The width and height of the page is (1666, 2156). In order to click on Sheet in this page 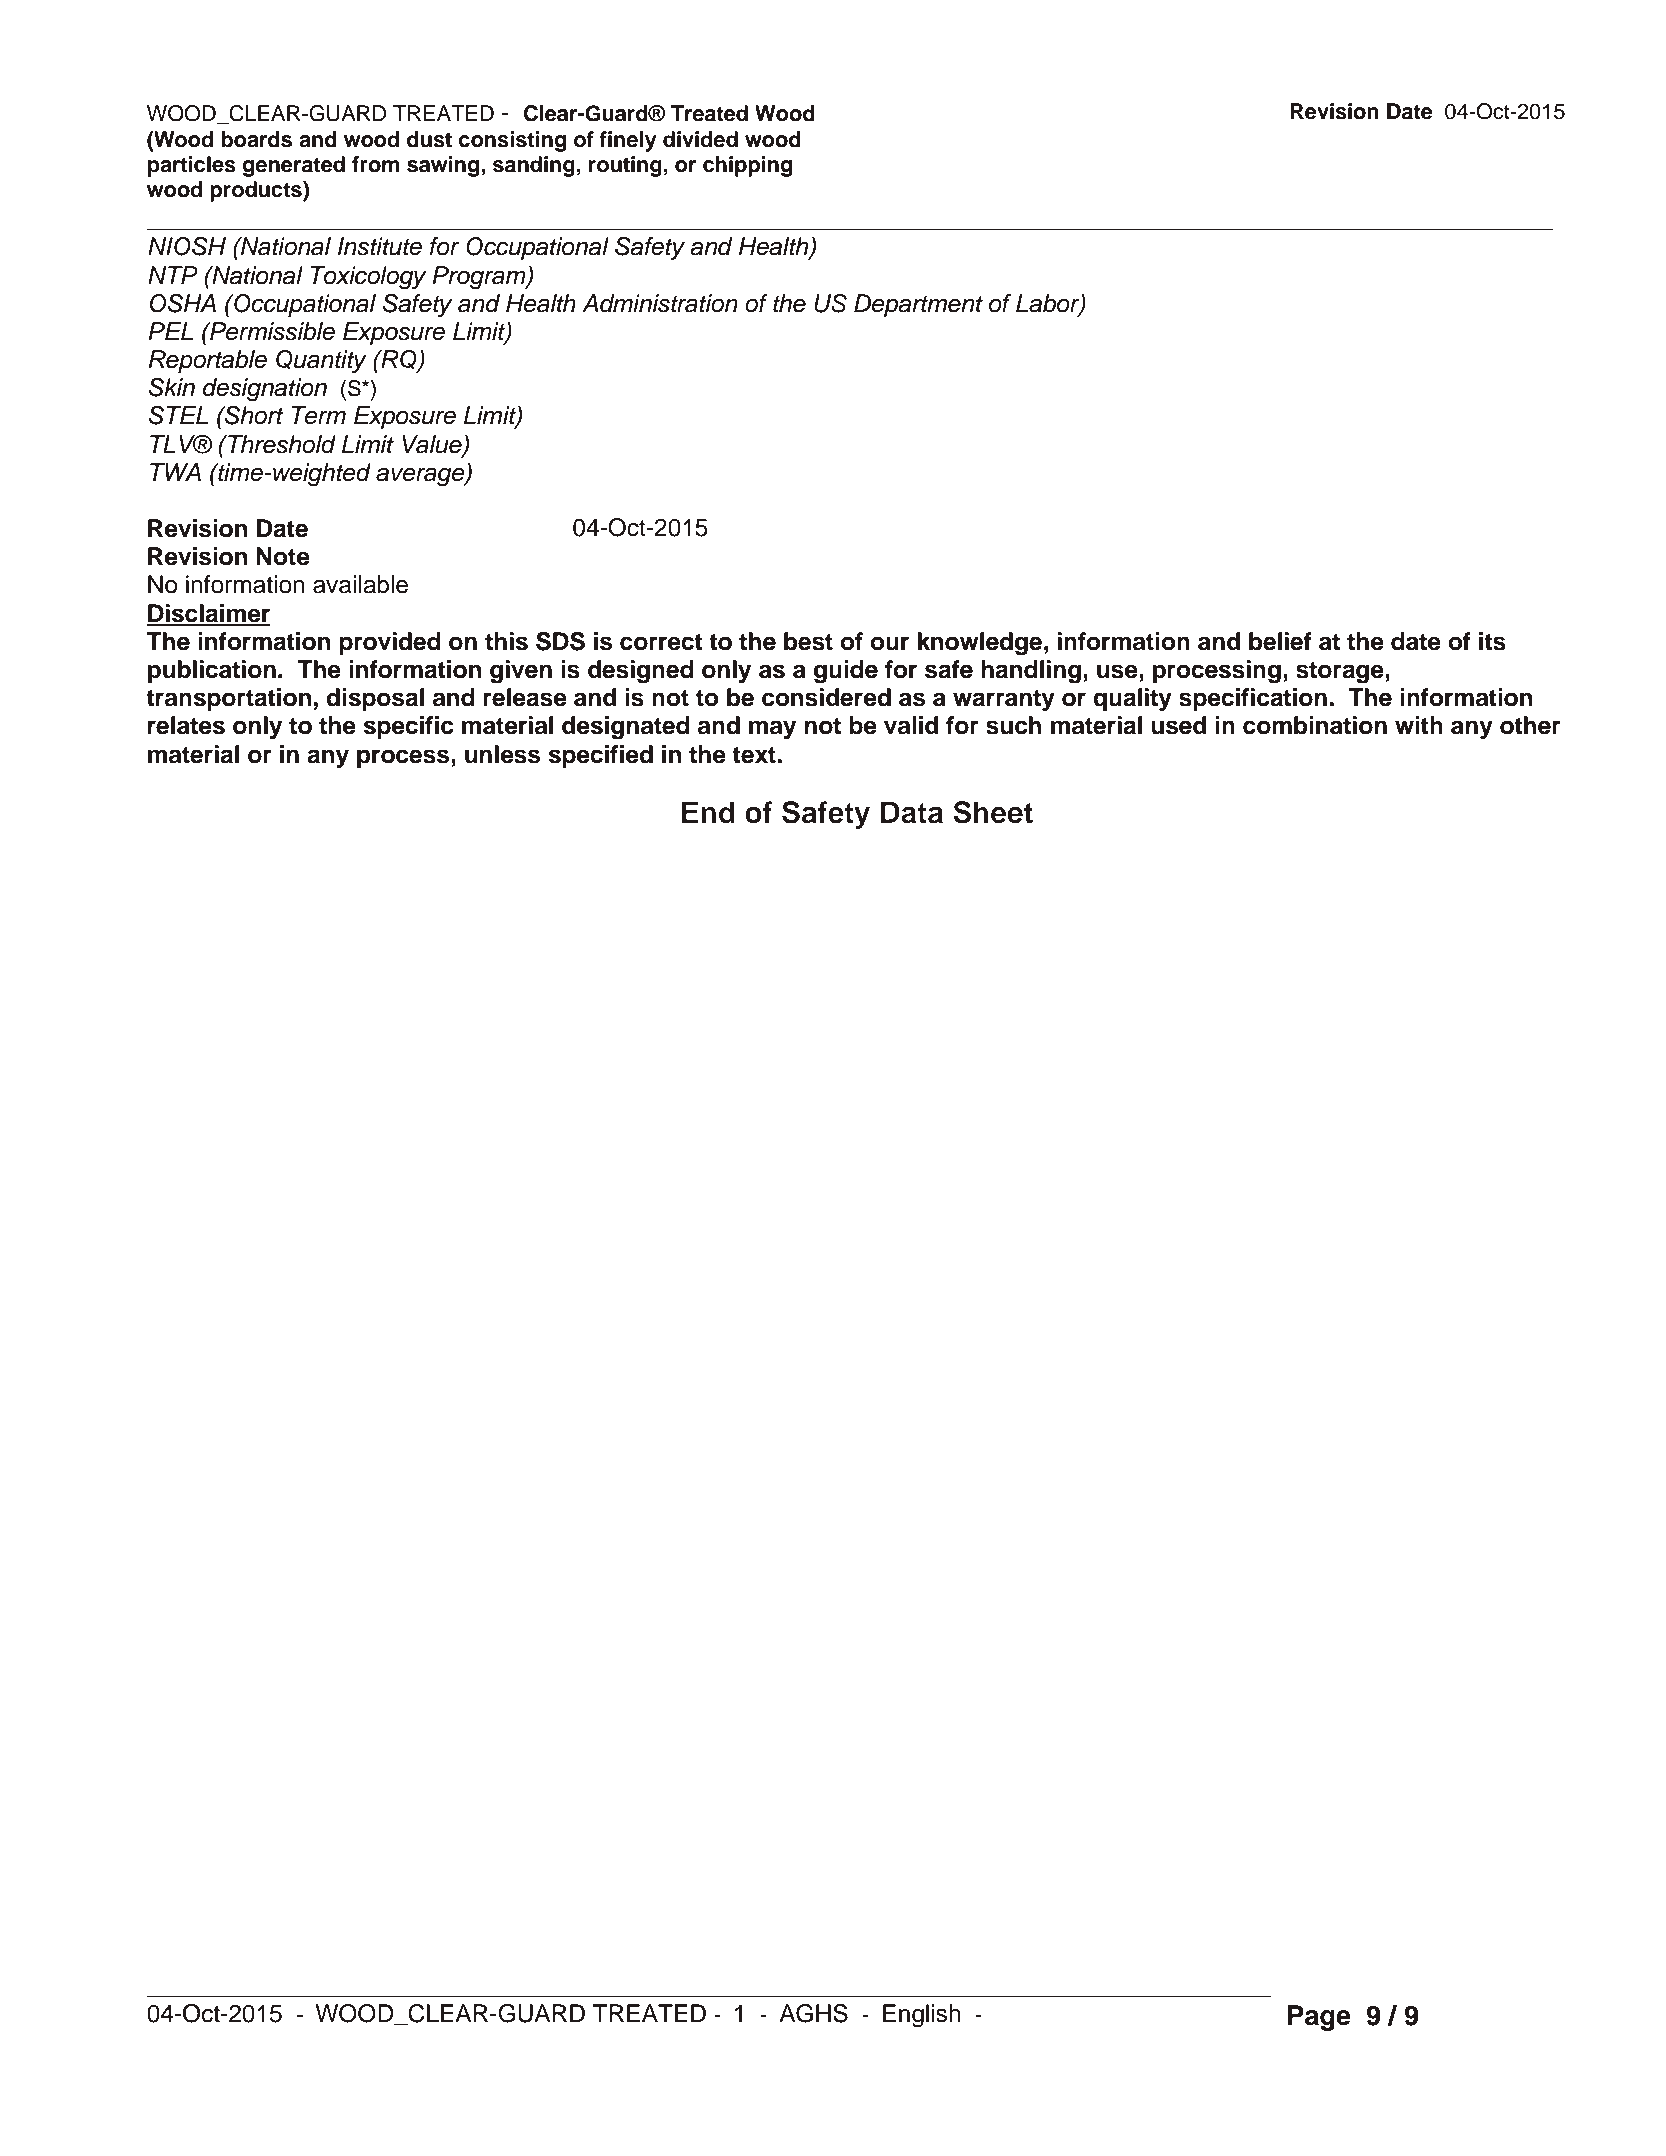, I will do `click(993, 812)`.
